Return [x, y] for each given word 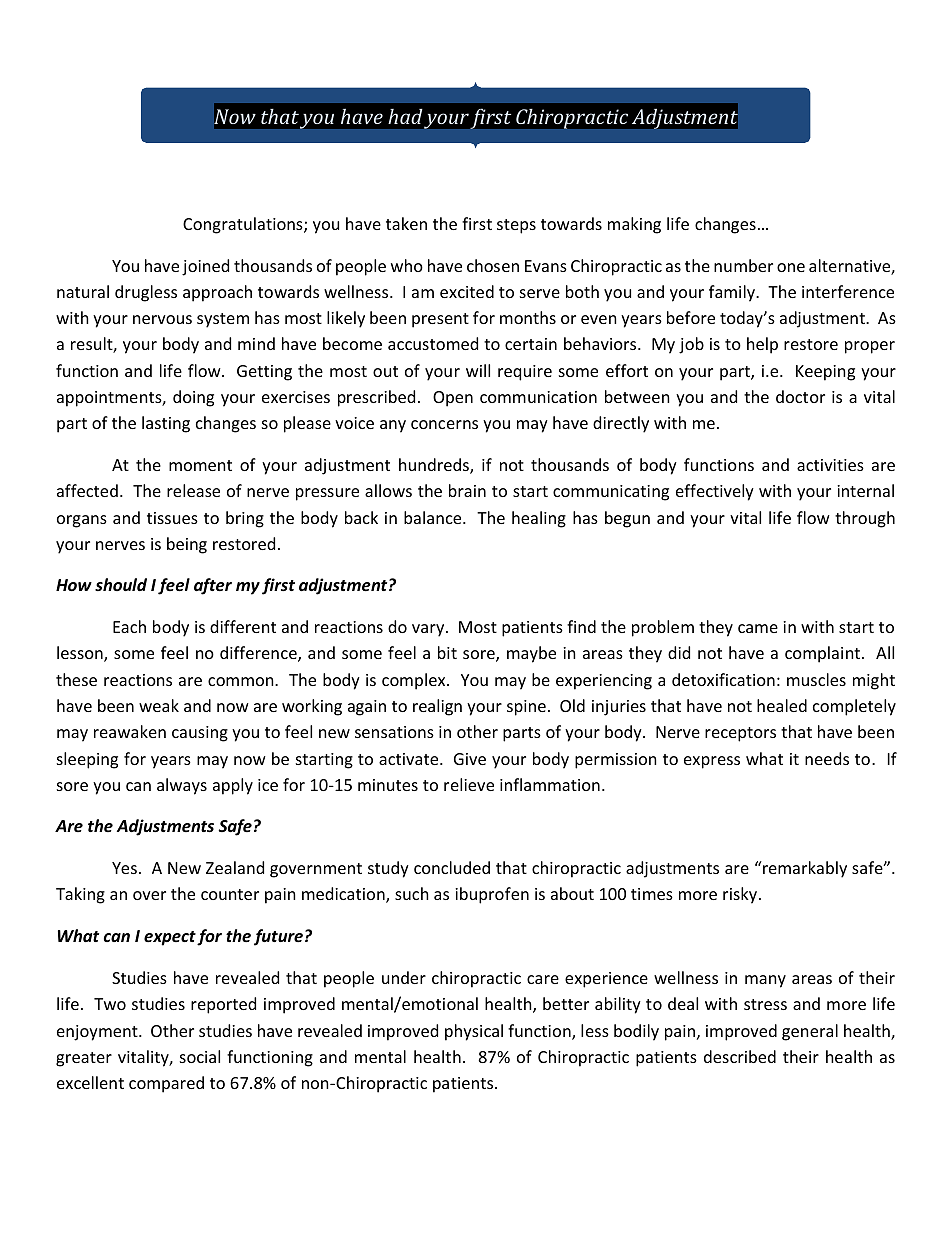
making [634, 225]
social [200, 1056]
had [405, 116]
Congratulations [244, 225]
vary [429, 630]
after [213, 586]
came [758, 628]
